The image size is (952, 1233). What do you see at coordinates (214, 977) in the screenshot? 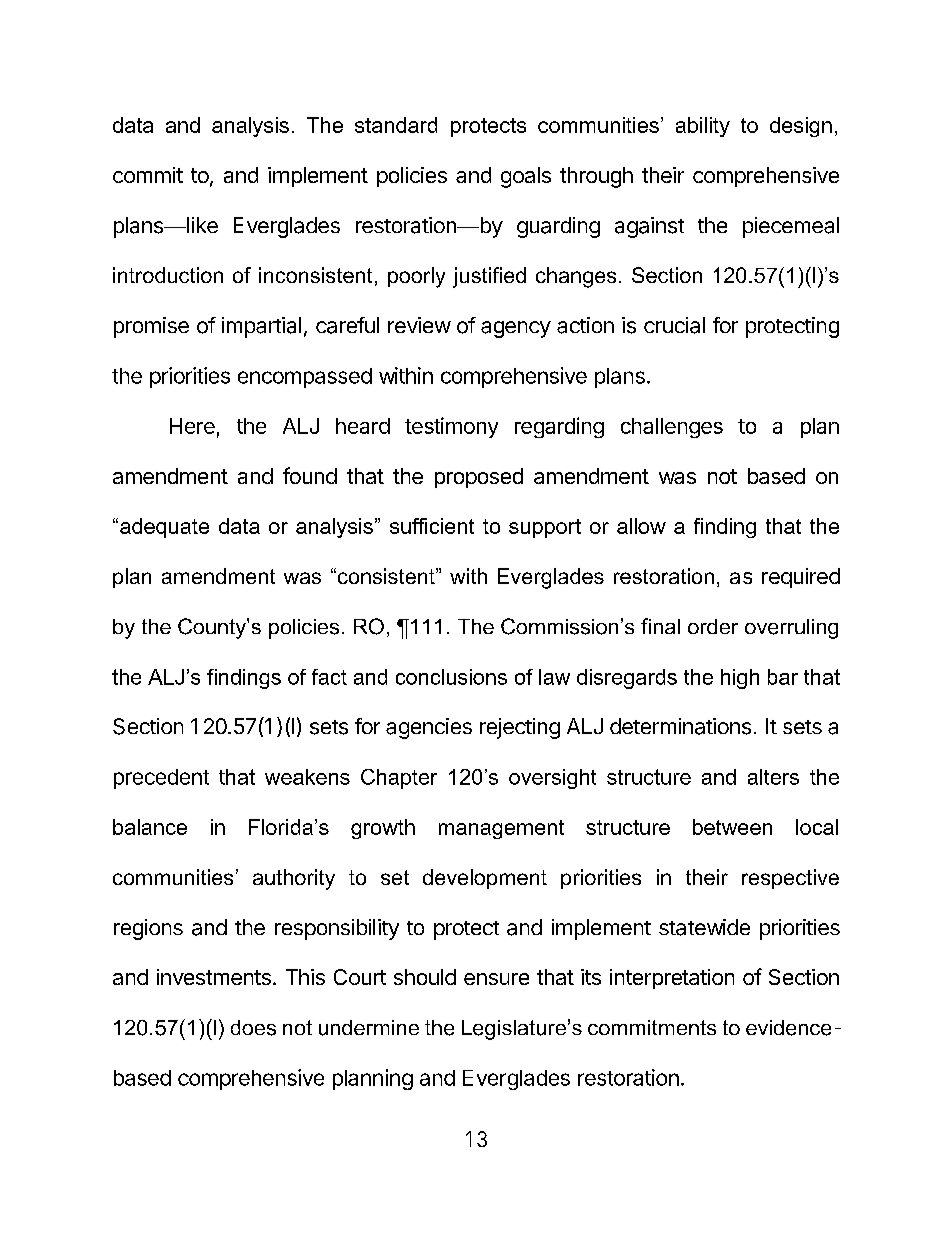
I see `investments` at bounding box center [214, 977].
